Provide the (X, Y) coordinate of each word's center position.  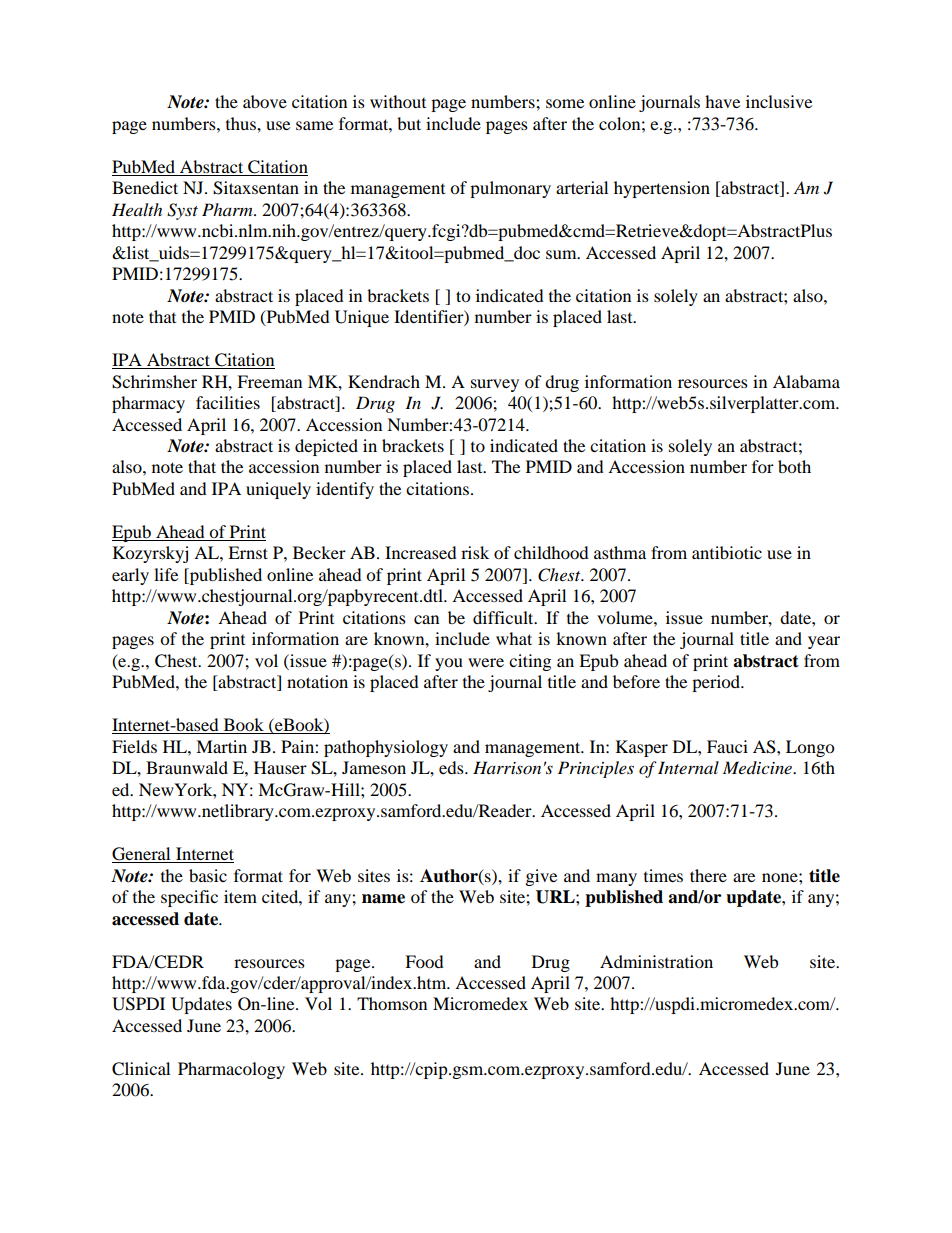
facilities (228, 402)
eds (452, 767)
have (722, 101)
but (409, 123)
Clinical (141, 1069)
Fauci (727, 746)
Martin (221, 746)
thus (242, 123)
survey (495, 385)
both (794, 466)
